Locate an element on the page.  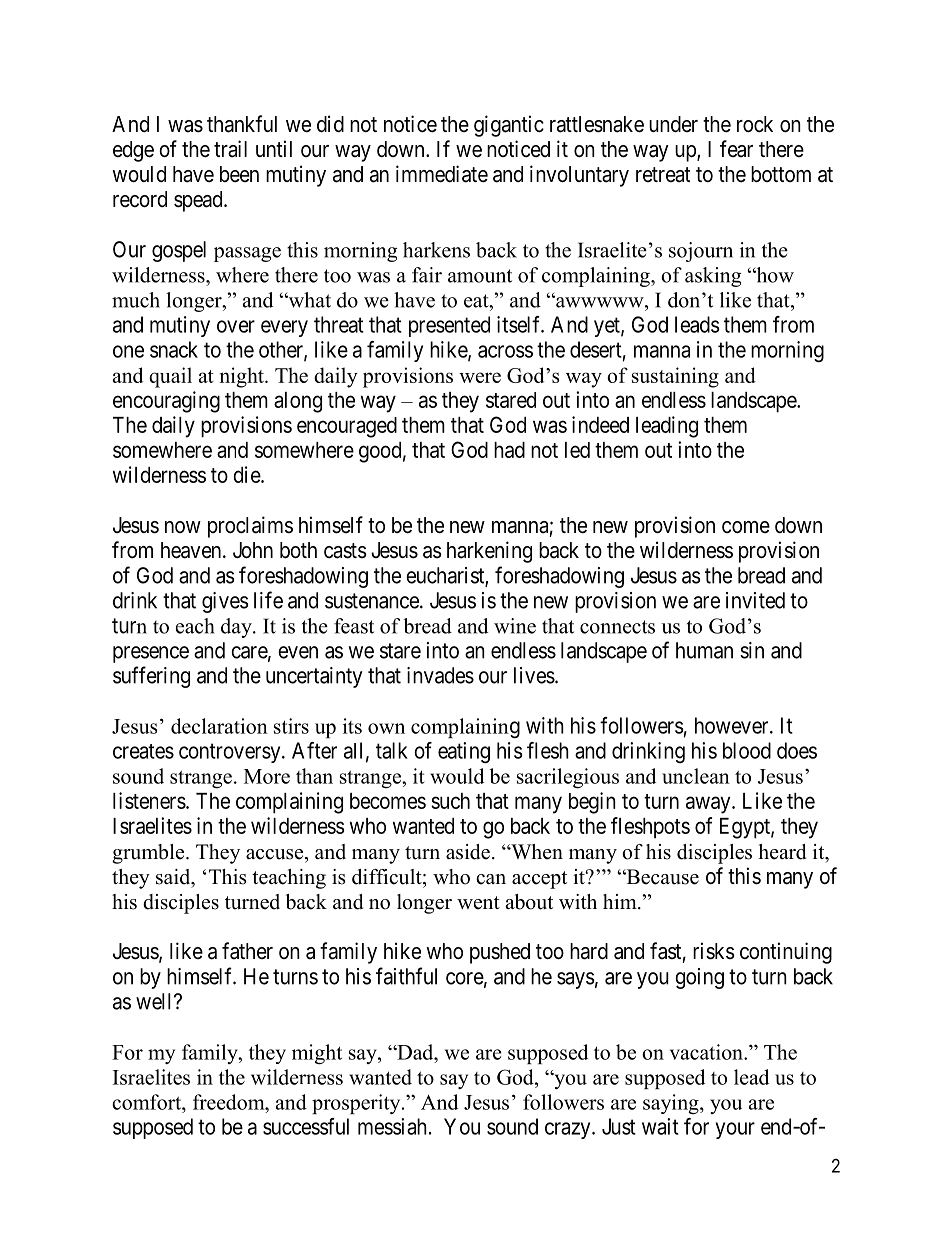
unclean is located at coordinates (696, 776).
